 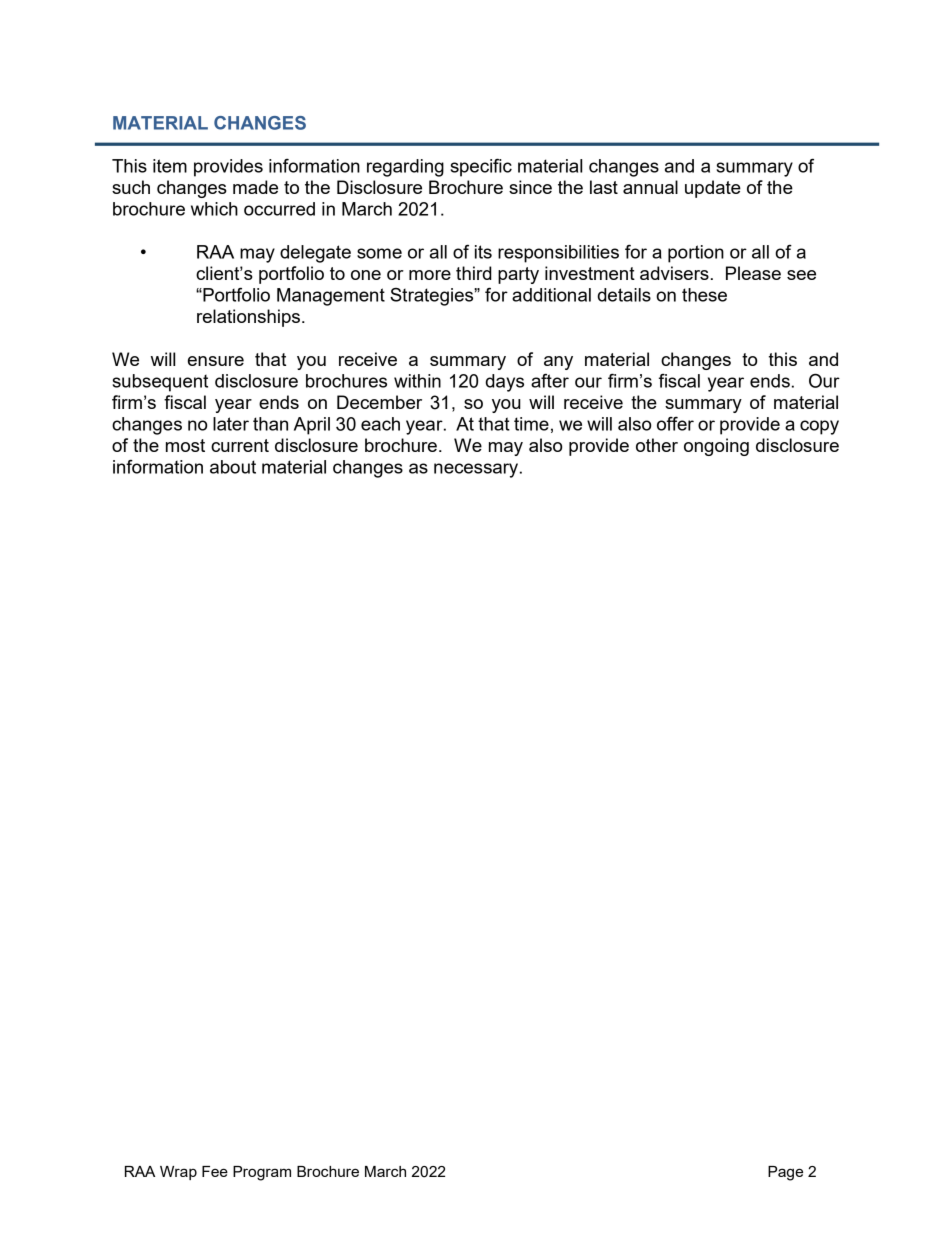 I want to click on ongoing, so click(x=716, y=447).
